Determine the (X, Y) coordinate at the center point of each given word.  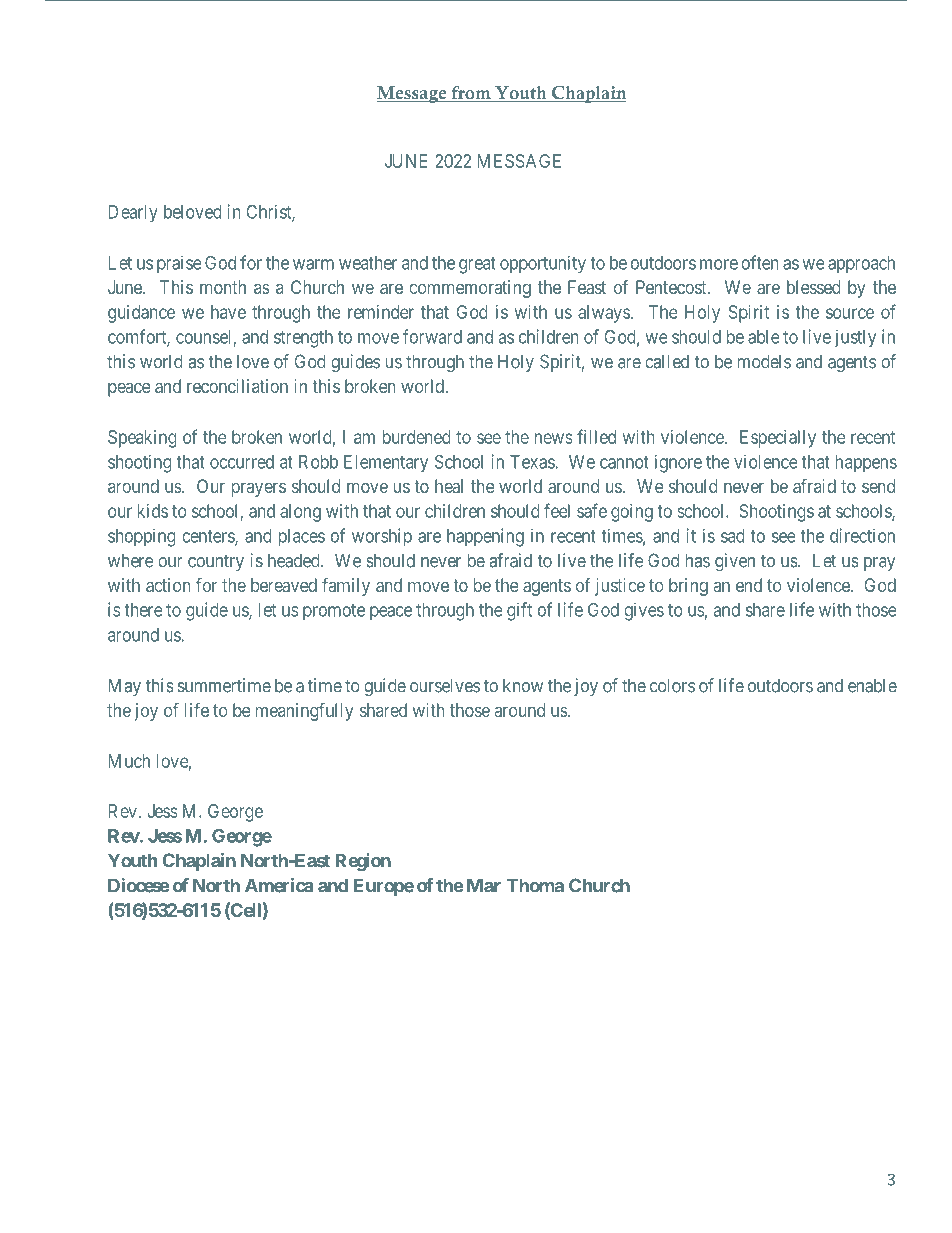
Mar (484, 885)
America (279, 885)
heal (449, 486)
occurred (242, 462)
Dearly (133, 214)
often (759, 262)
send (878, 486)
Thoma (535, 885)
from (471, 94)
